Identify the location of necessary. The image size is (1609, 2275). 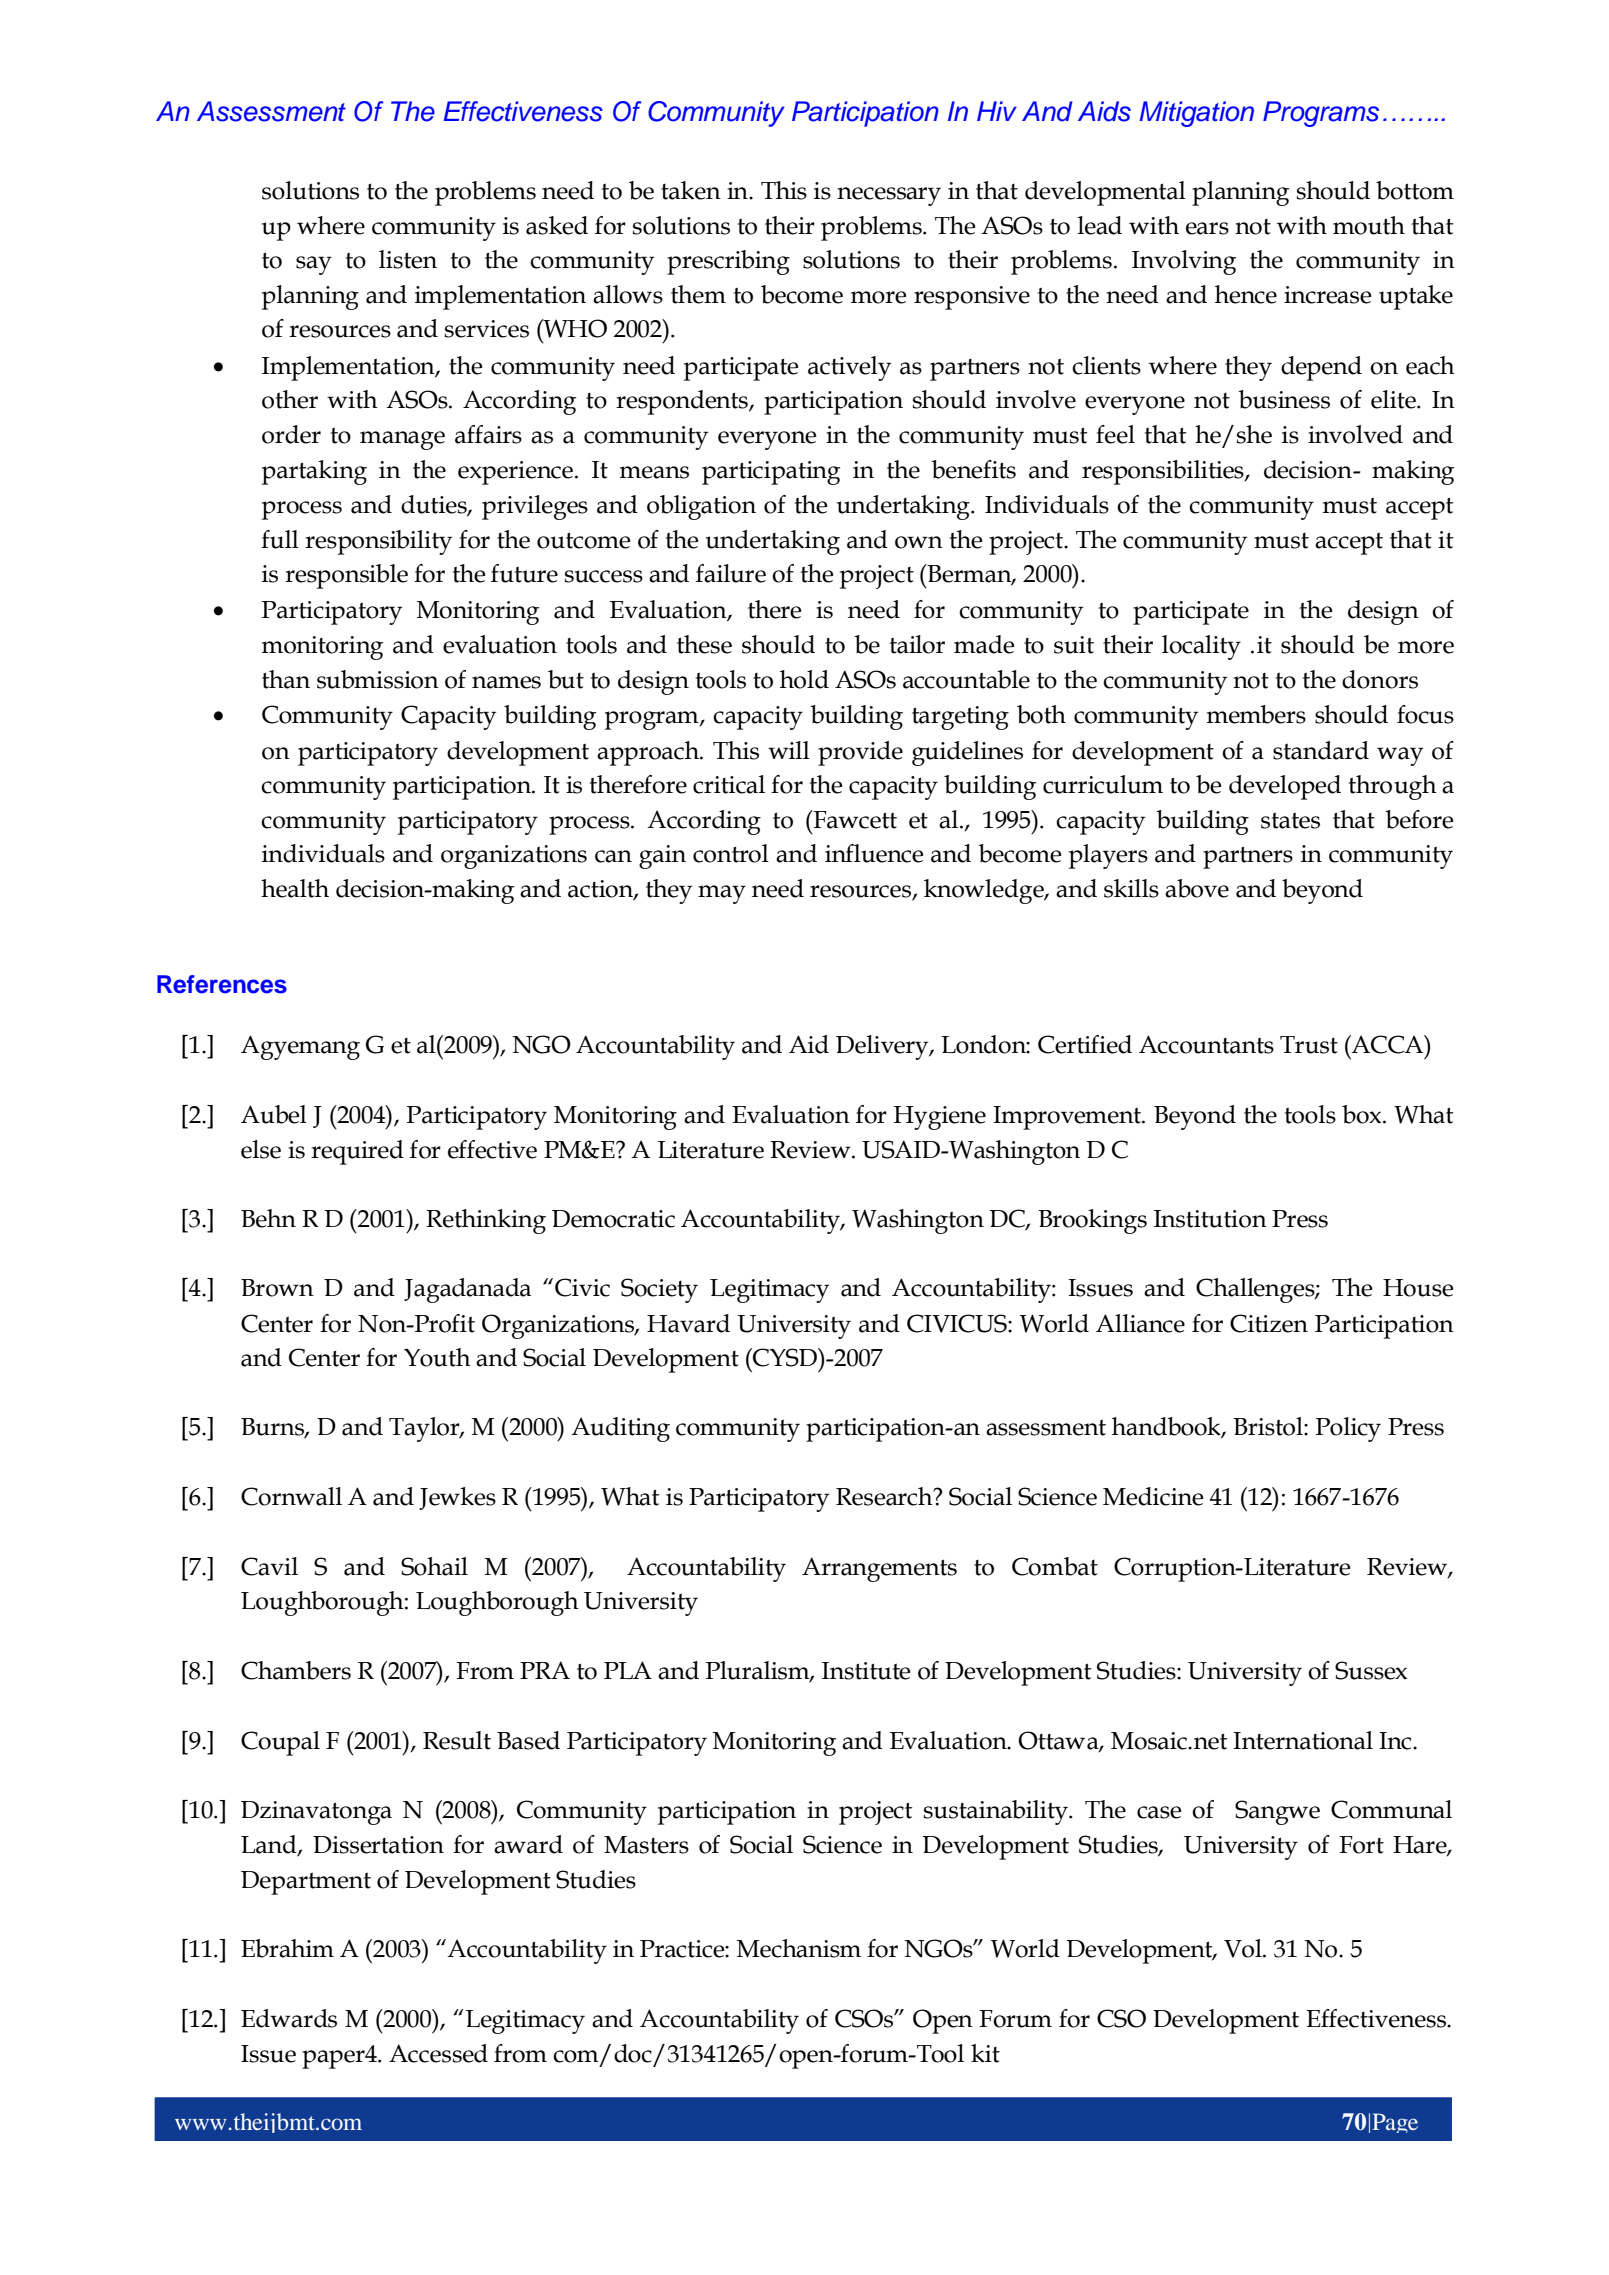
(889, 196).
